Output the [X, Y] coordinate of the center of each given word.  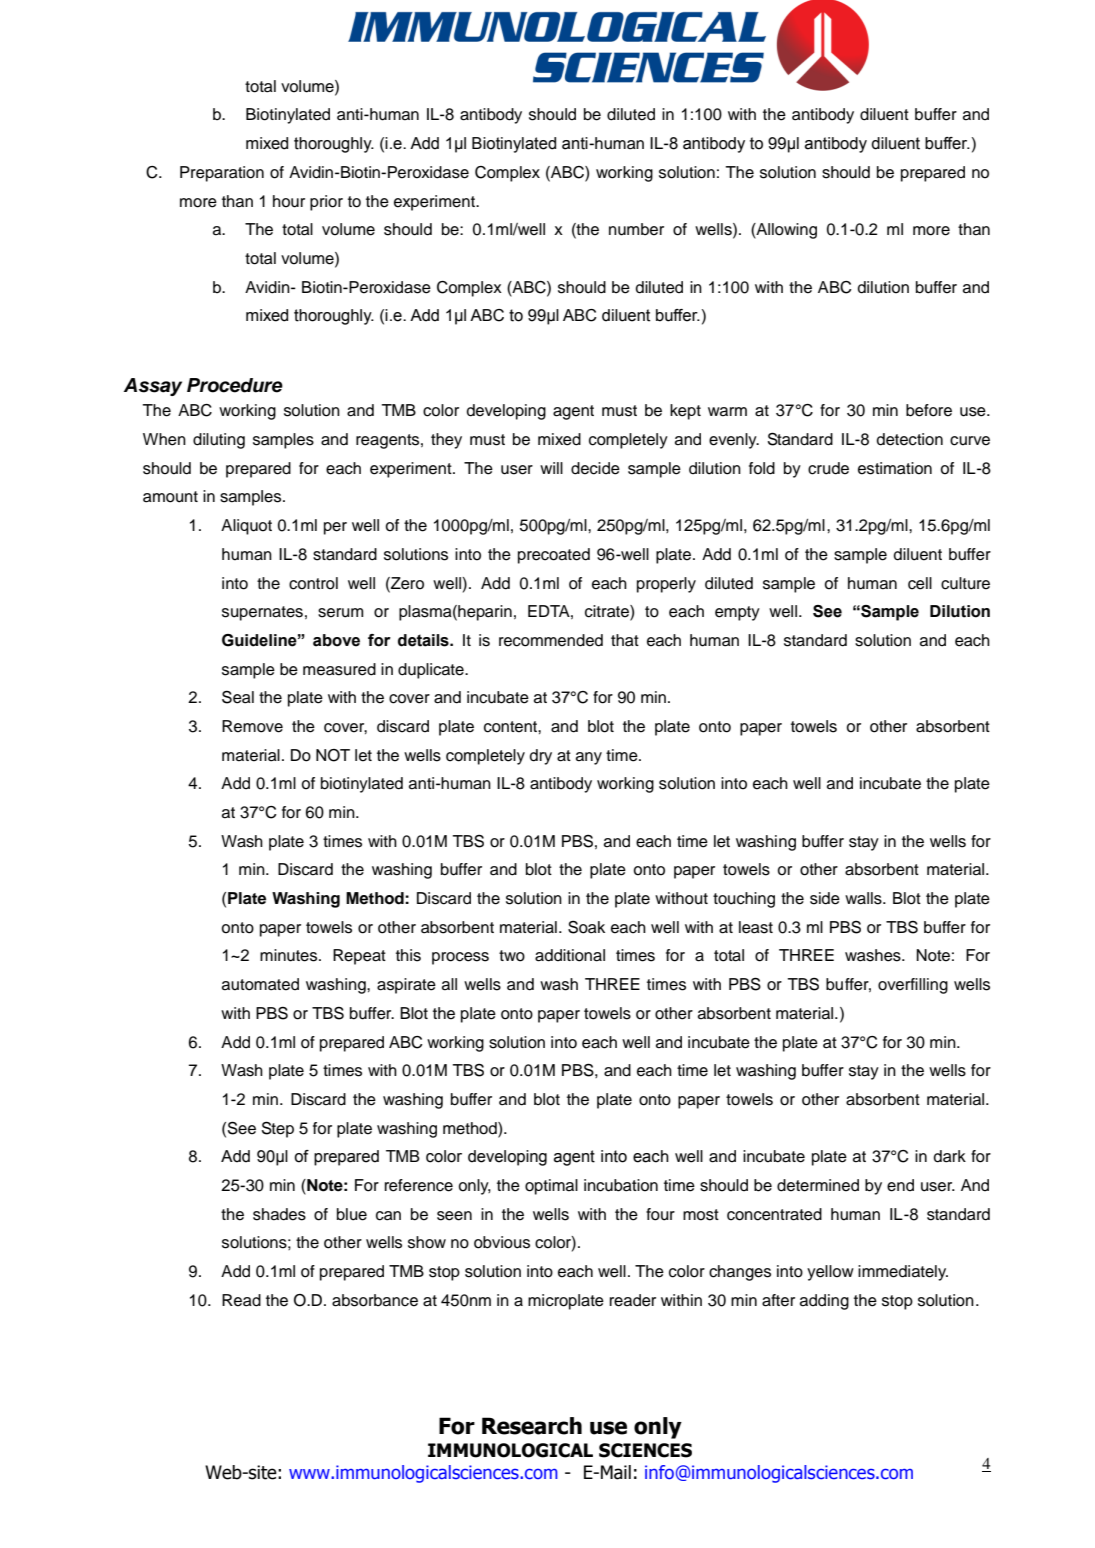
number [636, 229]
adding [824, 1302]
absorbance [375, 1300]
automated [260, 984]
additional [570, 955]
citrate [608, 612]
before [929, 410]
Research [532, 1426]
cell [920, 583]
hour [289, 201]
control [313, 583]
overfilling [913, 986]
